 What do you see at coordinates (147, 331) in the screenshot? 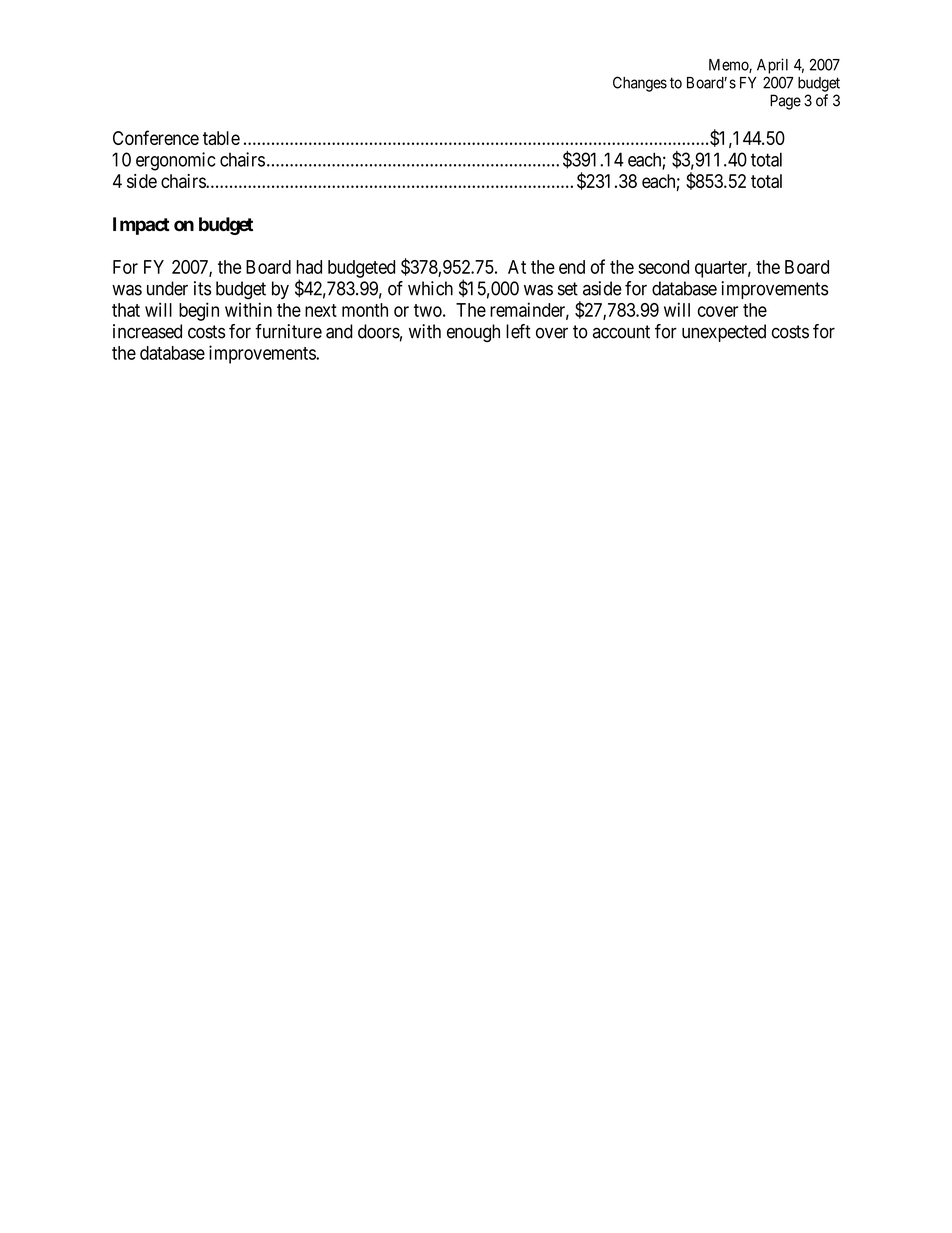
I see `increased` at bounding box center [147, 331].
